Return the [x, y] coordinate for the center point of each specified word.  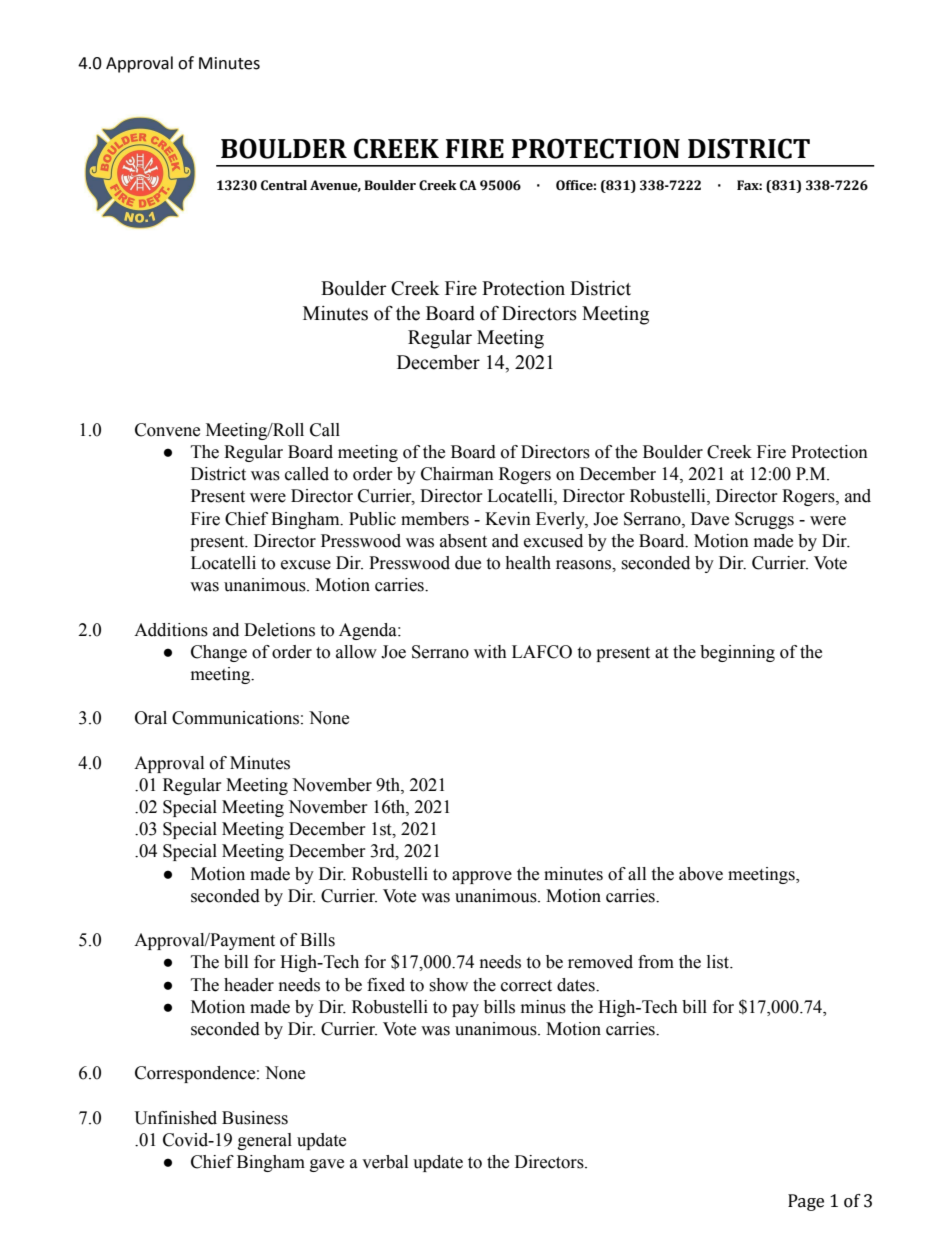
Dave [710, 519]
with [490, 652]
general [265, 1141]
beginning [737, 653]
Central [284, 185]
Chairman [457, 474]
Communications [235, 718]
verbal [385, 1162]
